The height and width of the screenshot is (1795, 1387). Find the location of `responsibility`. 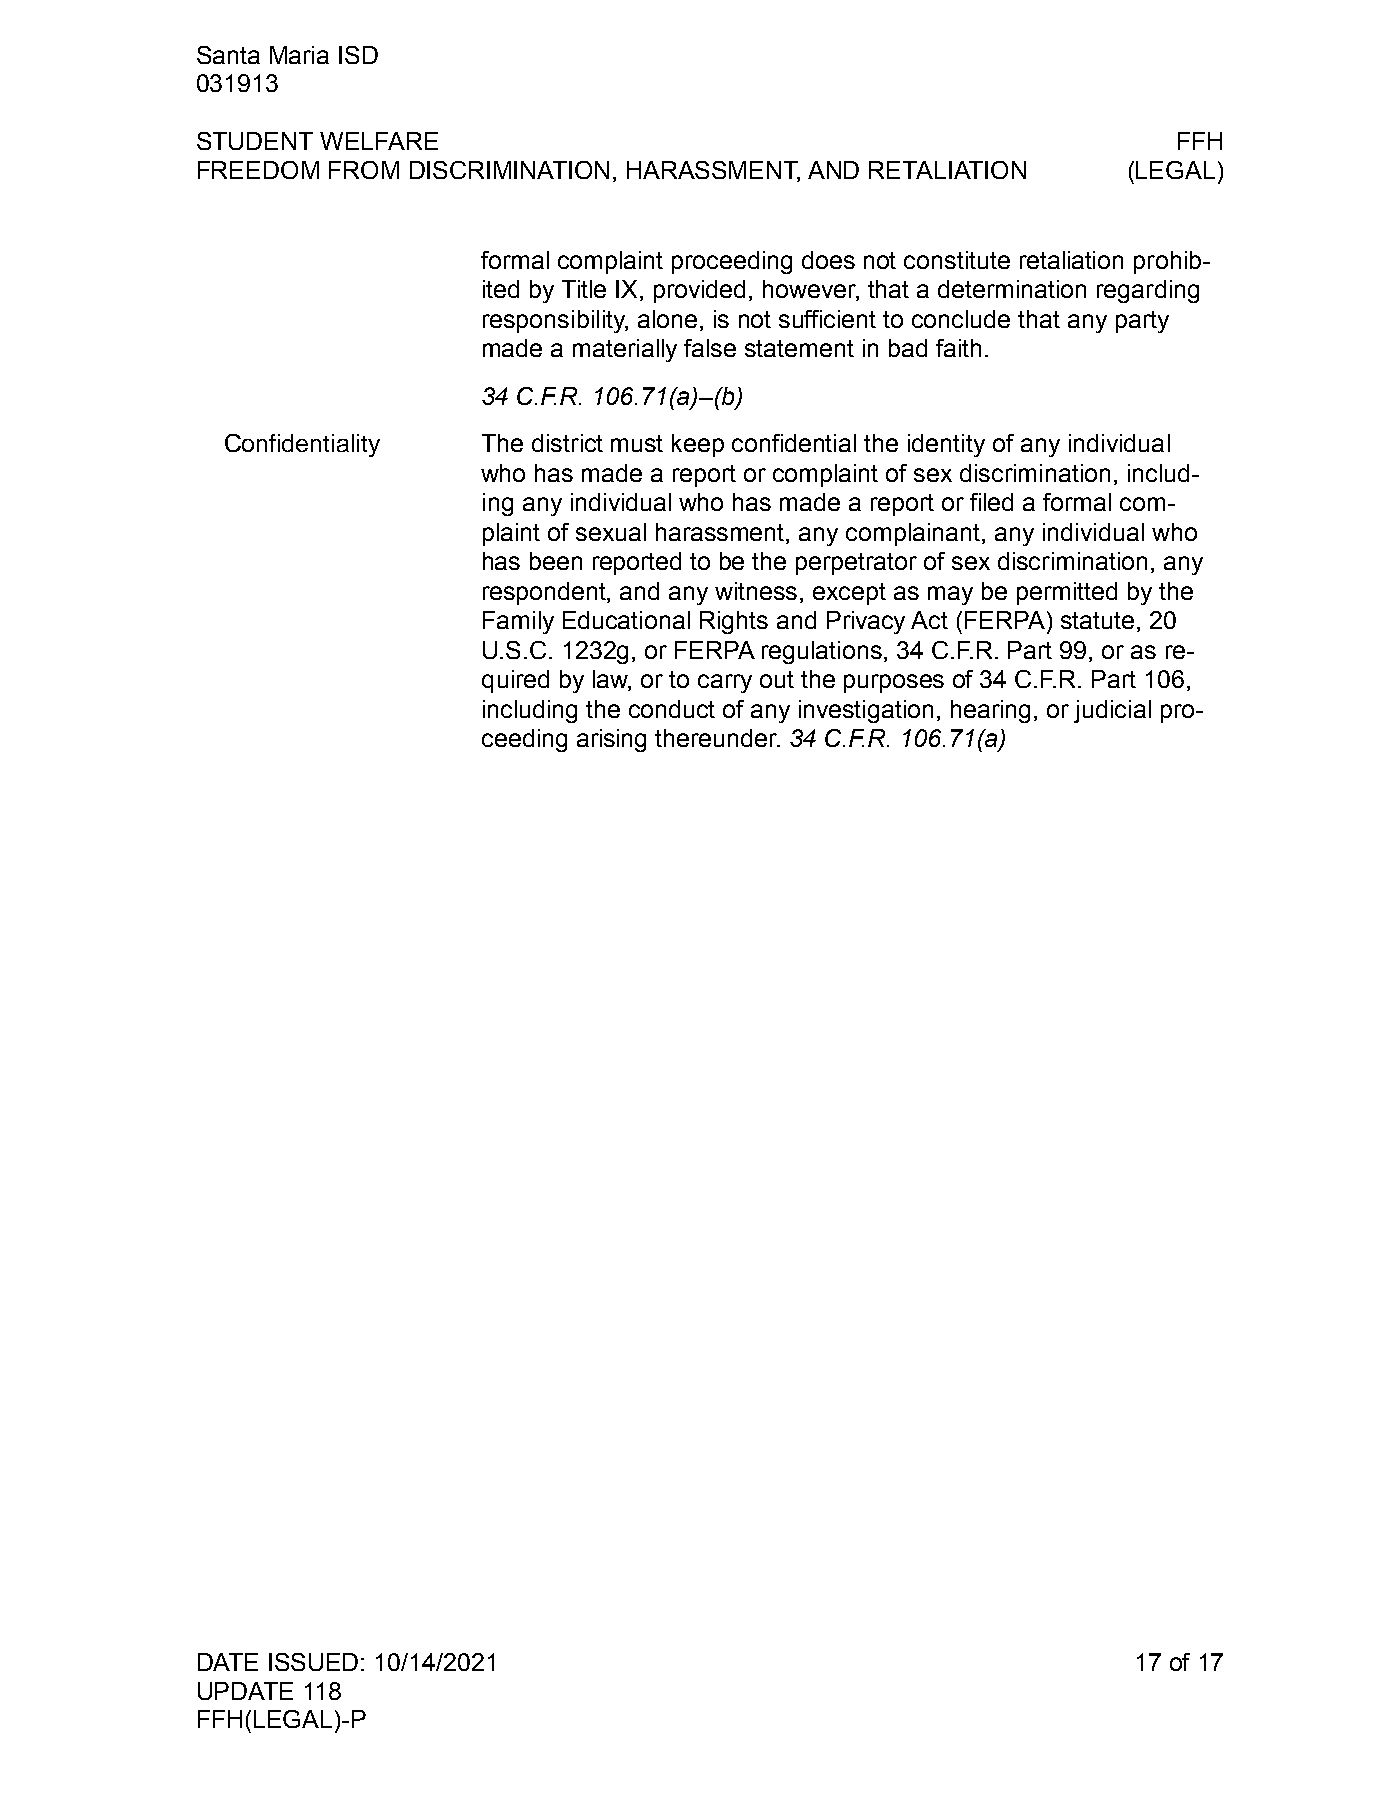

responsibility is located at coordinates (555, 321).
